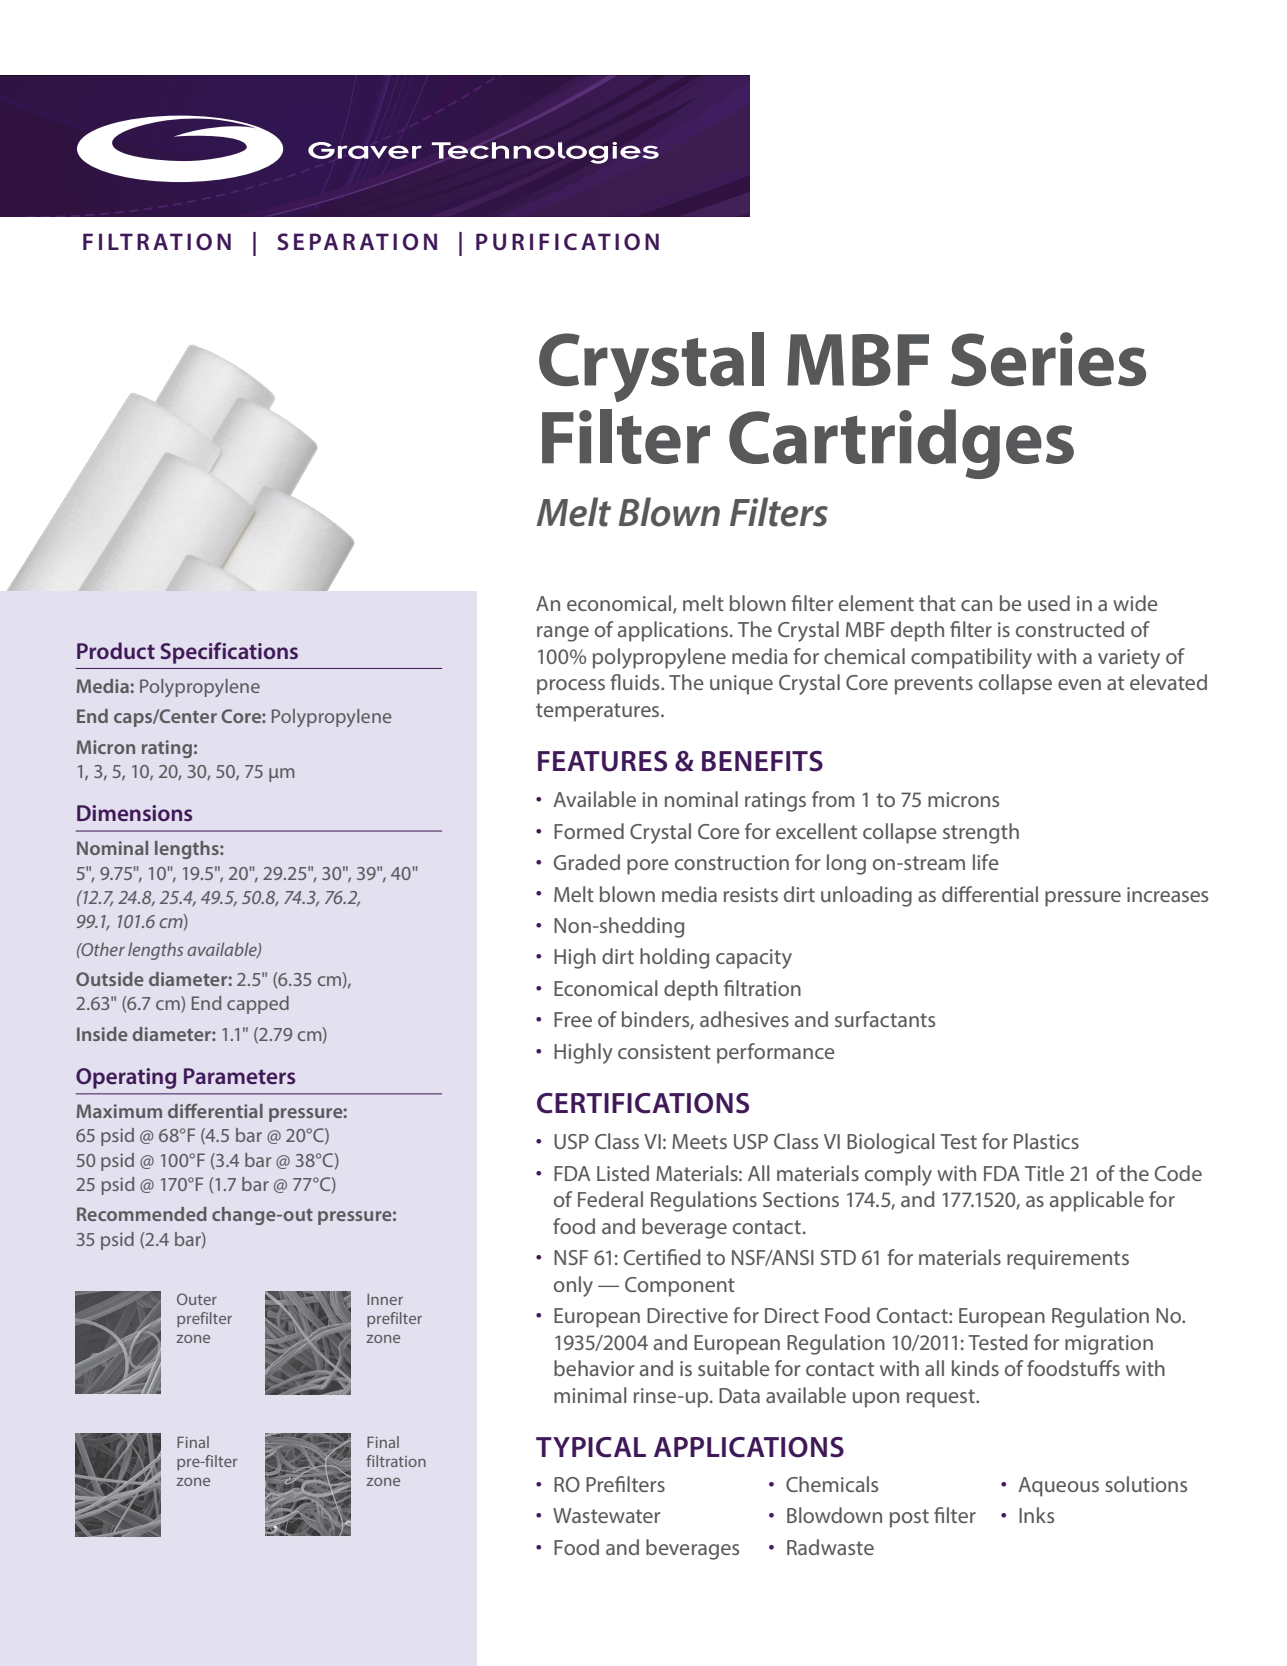 This screenshot has width=1287, height=1666. What do you see at coordinates (197, 1299) in the screenshot?
I see `Outer` at bounding box center [197, 1299].
